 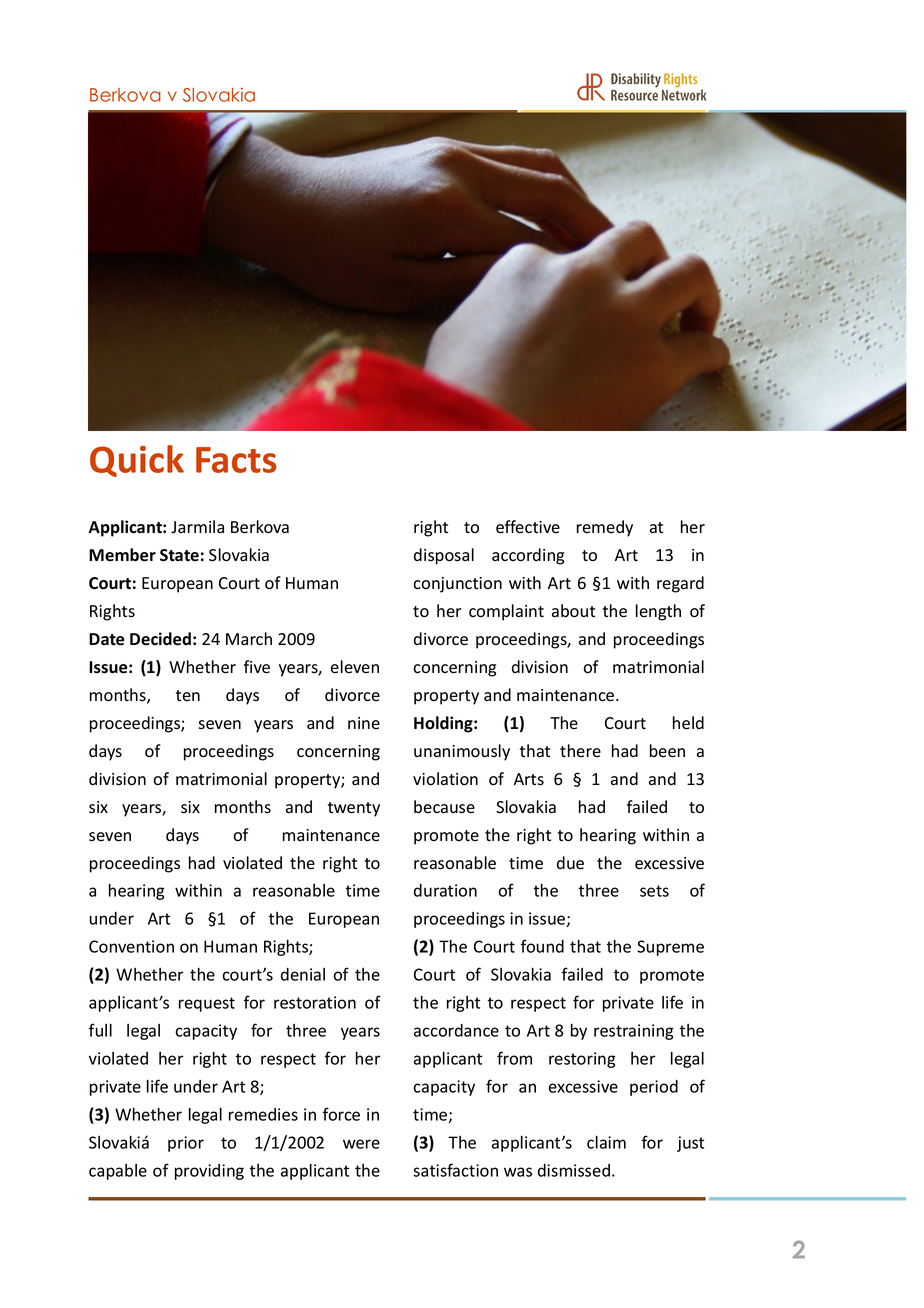 I want to click on disposal, so click(x=444, y=556).
